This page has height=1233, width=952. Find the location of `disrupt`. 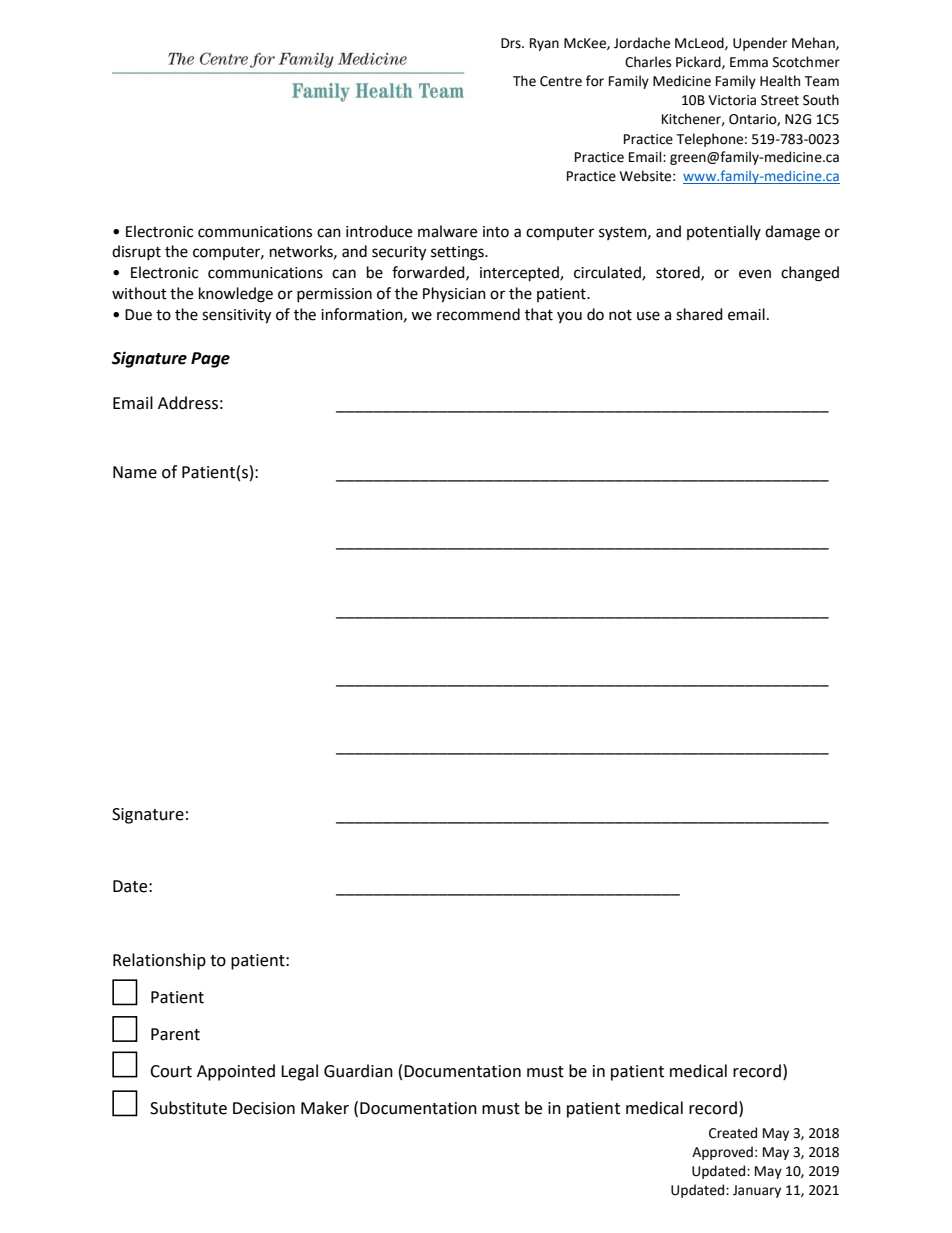

disrupt is located at coordinates (136, 252).
